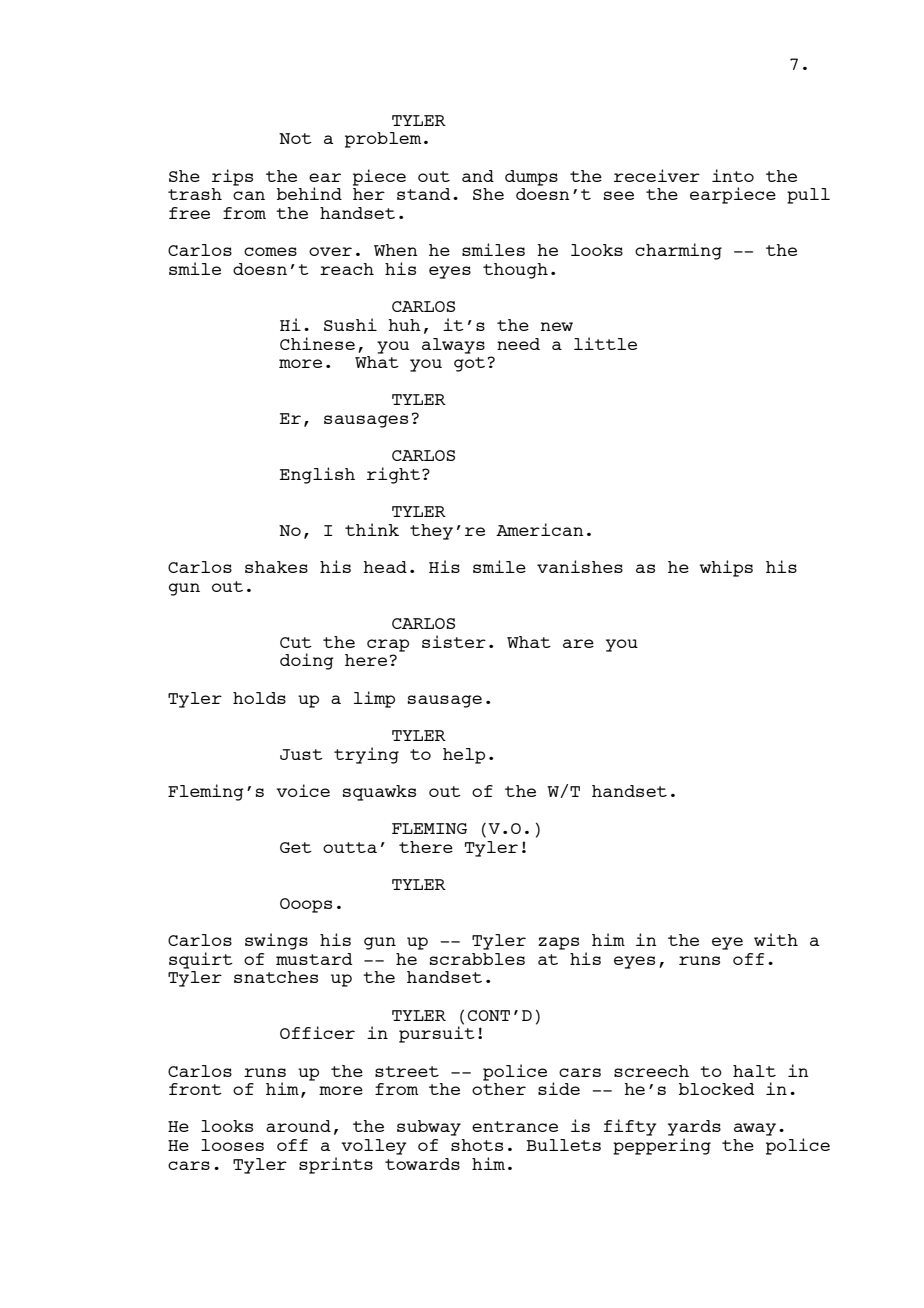  I want to click on American, so click(540, 529).
